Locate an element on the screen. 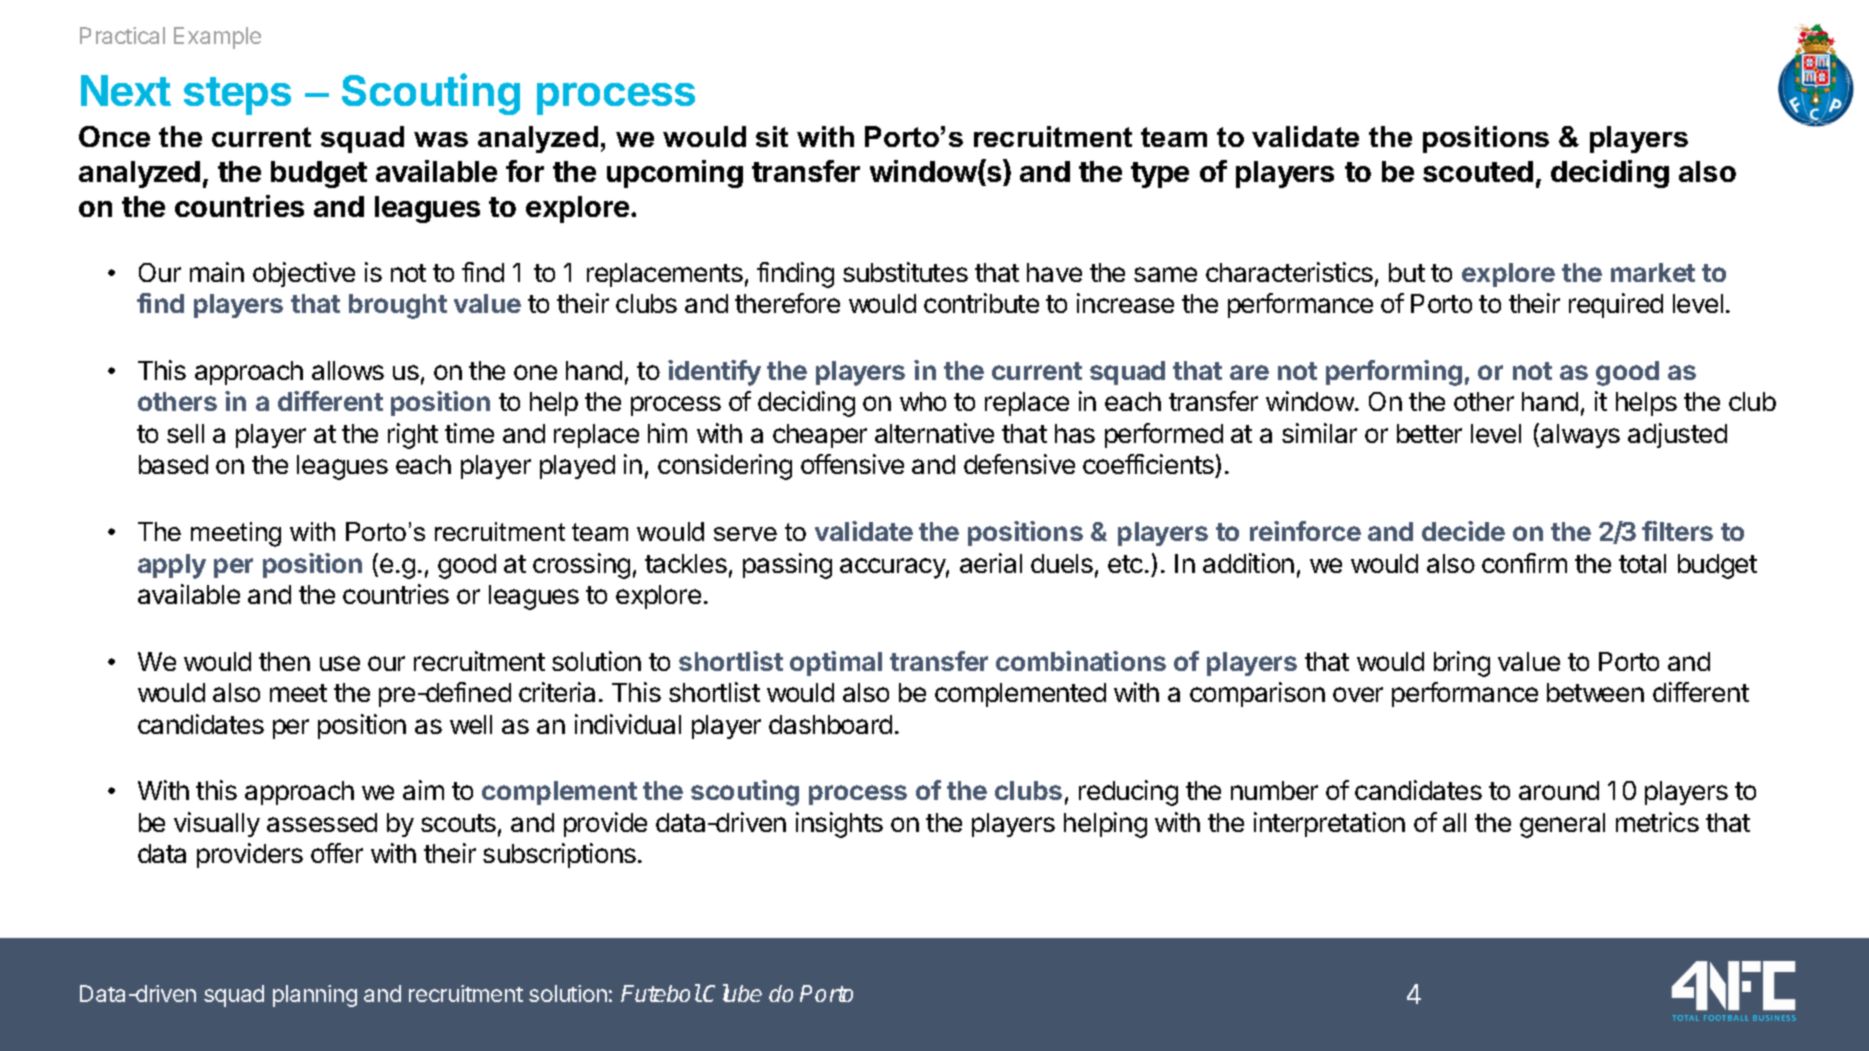  planning is located at coordinates (315, 996).
